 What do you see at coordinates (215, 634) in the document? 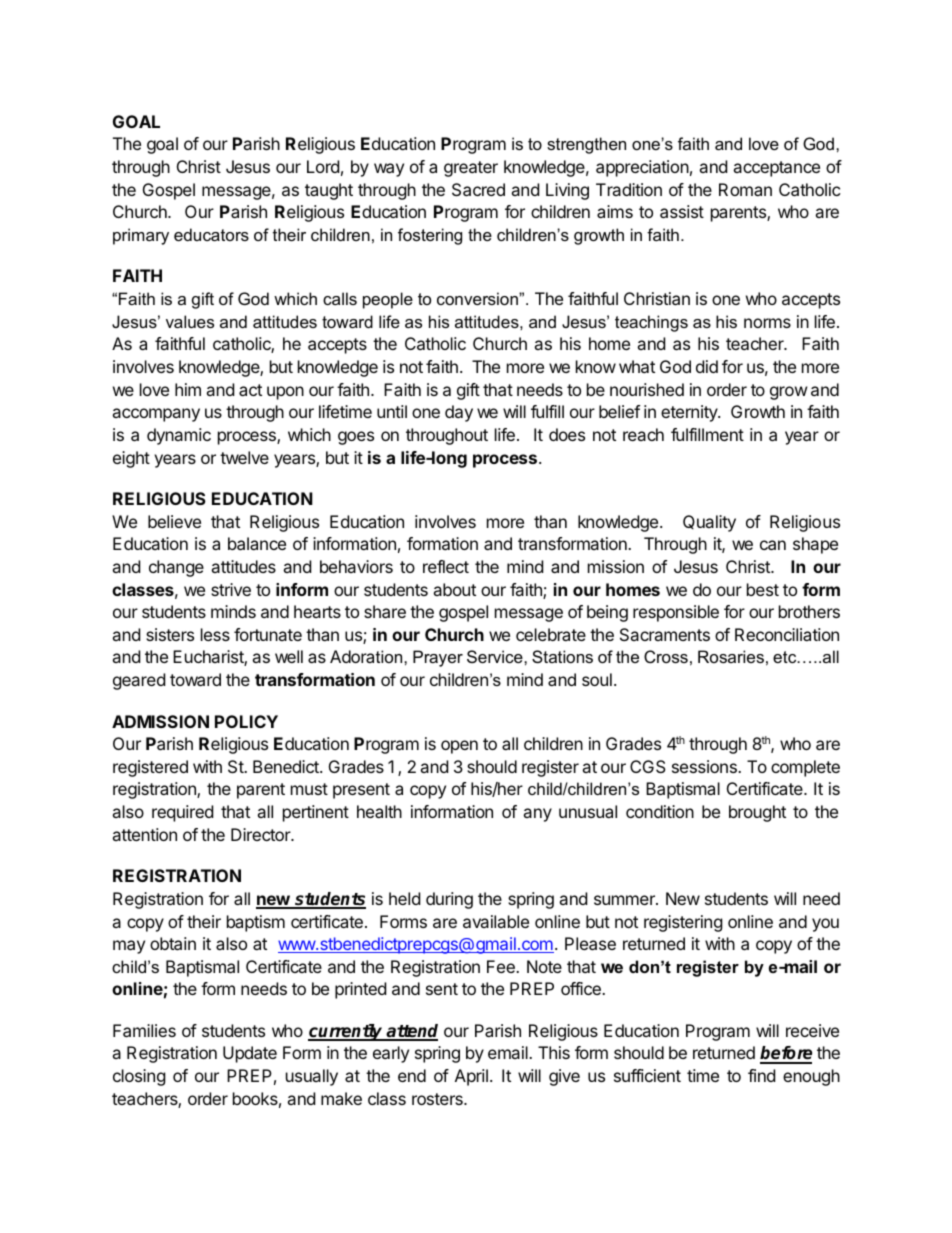
I see `less` at bounding box center [215, 634].
